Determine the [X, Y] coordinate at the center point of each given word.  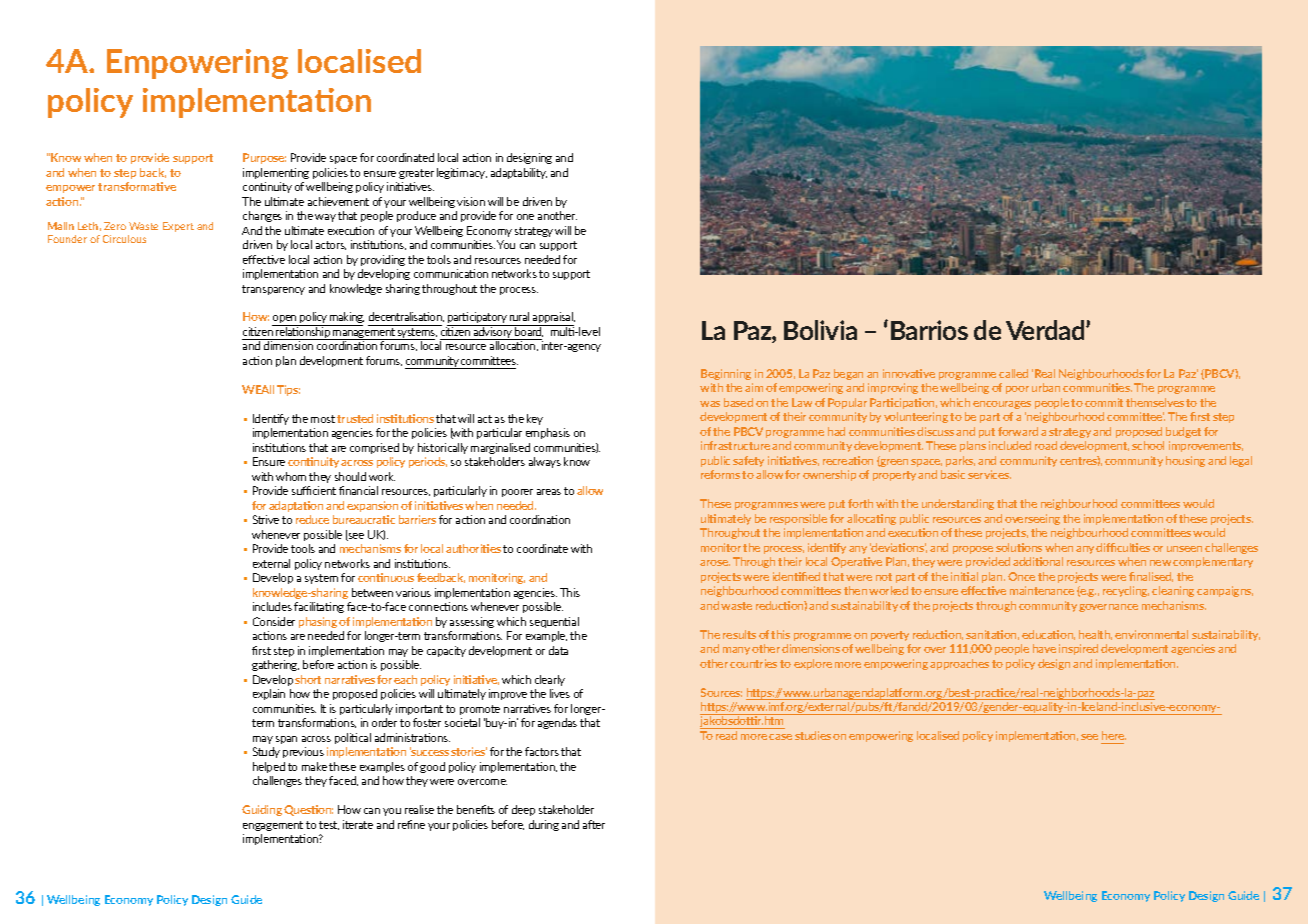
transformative [137, 186]
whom [291, 476]
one [525, 217]
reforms [720, 474]
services [989, 474]
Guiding [262, 810]
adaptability [519, 173]
